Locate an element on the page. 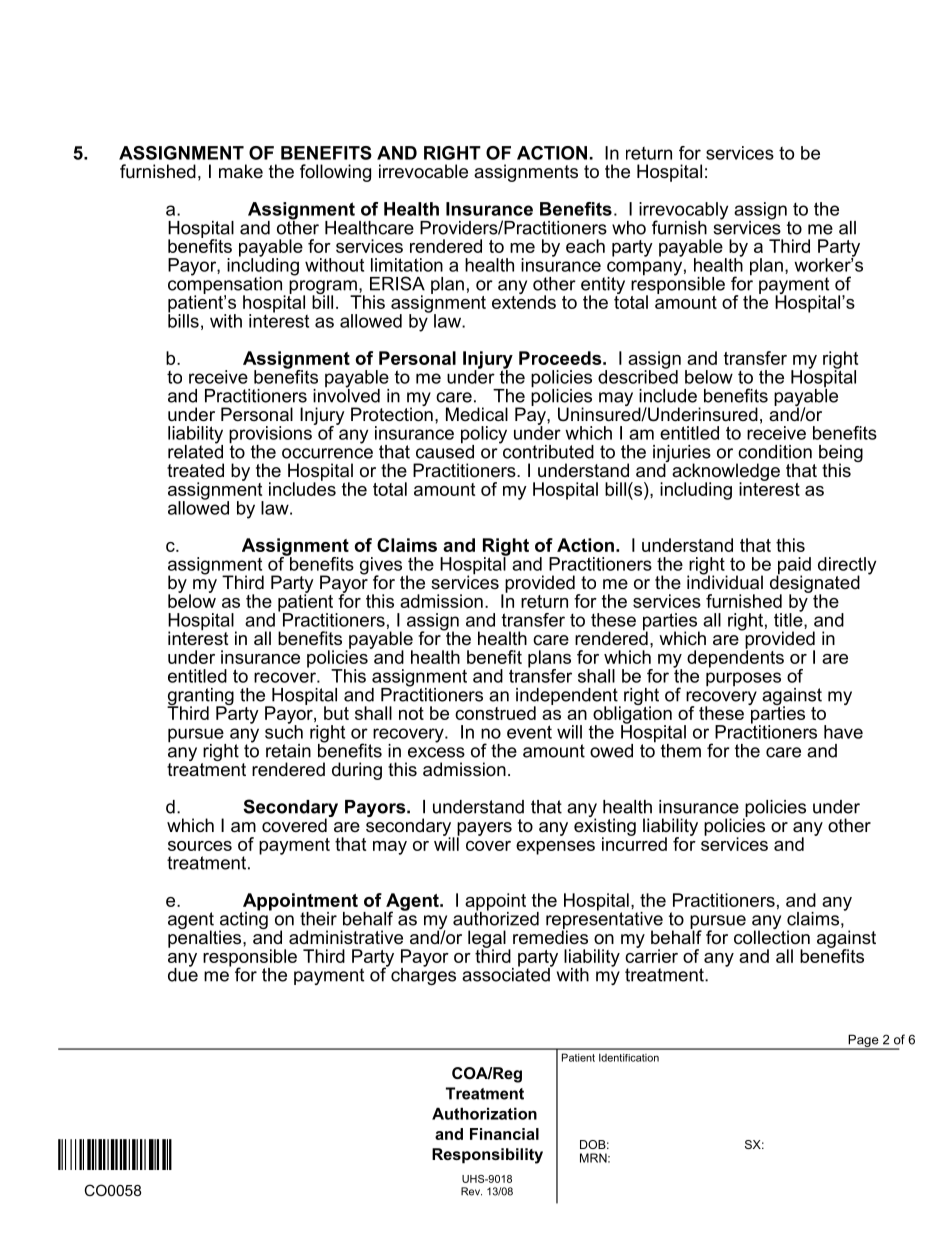 Image resolution: width=952 pixels, height=1233 pixels. Page is located at coordinates (863, 1042).
